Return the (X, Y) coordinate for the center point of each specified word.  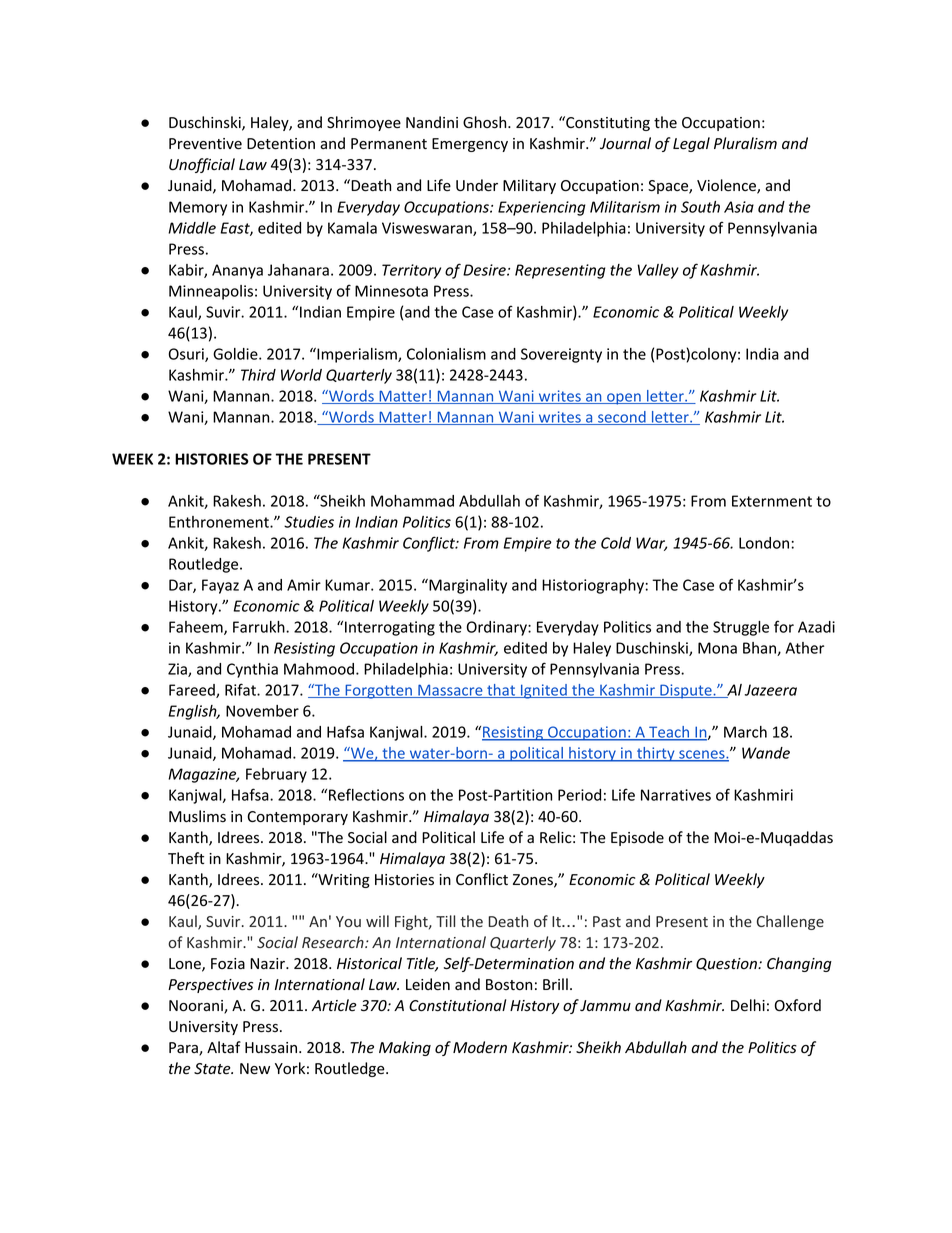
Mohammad (412, 501)
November (262, 711)
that (501, 691)
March (745, 732)
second (622, 418)
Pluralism (745, 143)
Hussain (271, 1048)
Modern (480, 1047)
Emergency (470, 145)
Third (258, 375)
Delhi (748, 1005)
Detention (281, 144)
